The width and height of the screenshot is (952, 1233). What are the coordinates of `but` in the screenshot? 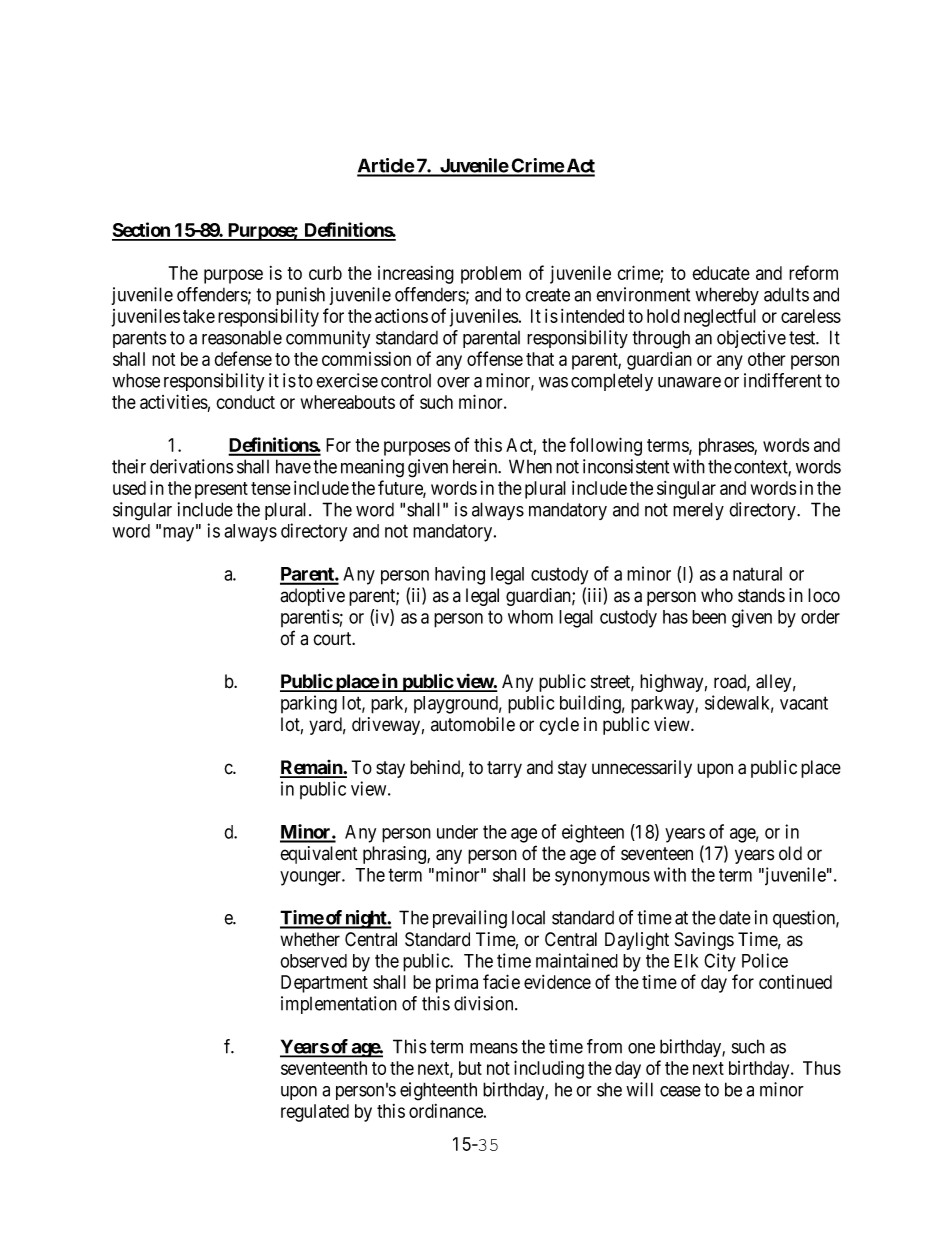 It's located at (470, 1068).
